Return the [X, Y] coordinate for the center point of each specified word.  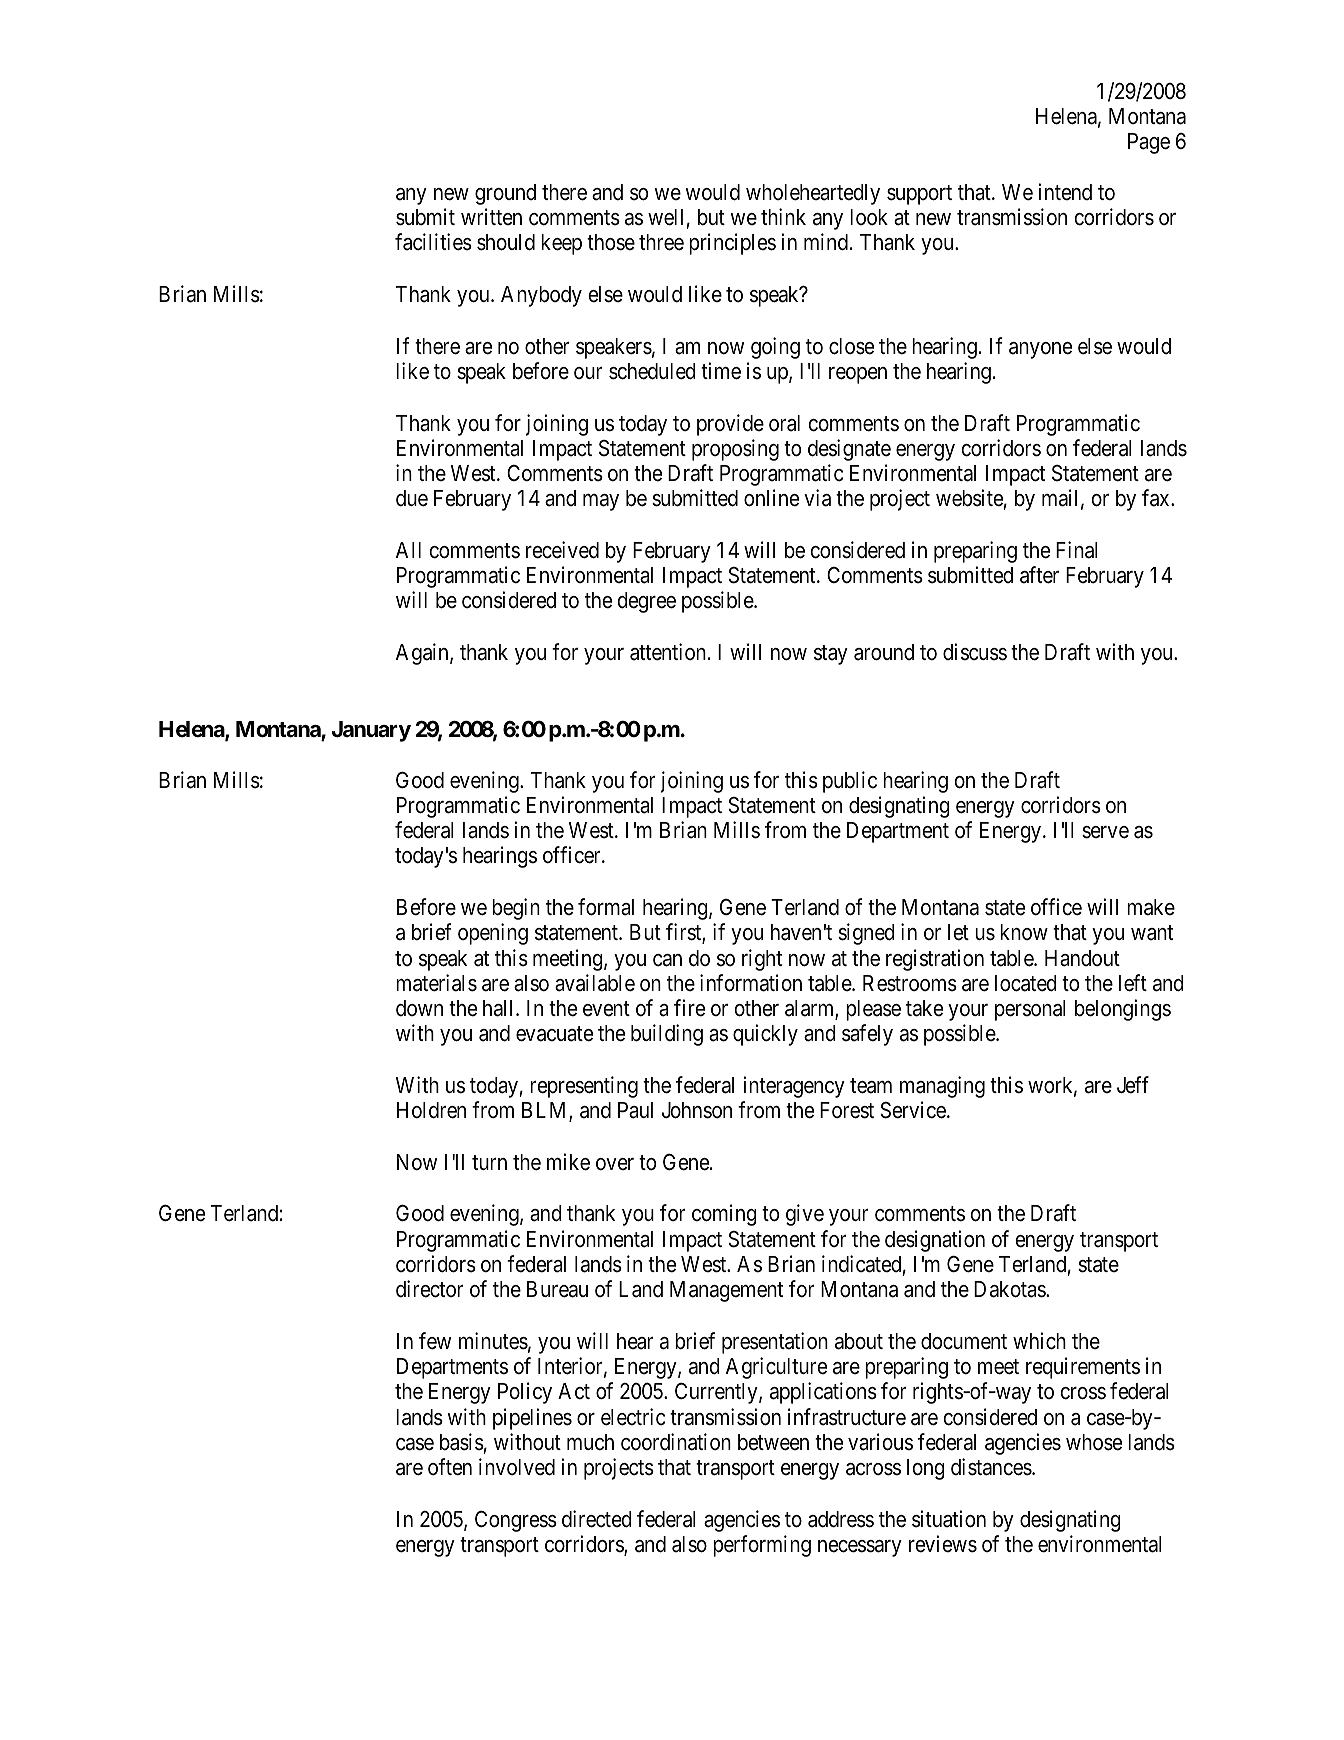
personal [1030, 1010]
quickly [765, 1035]
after [1039, 575]
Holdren [431, 1110]
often [450, 1467]
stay [831, 655]
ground [505, 194]
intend [1065, 192]
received [562, 550]
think [783, 216]
